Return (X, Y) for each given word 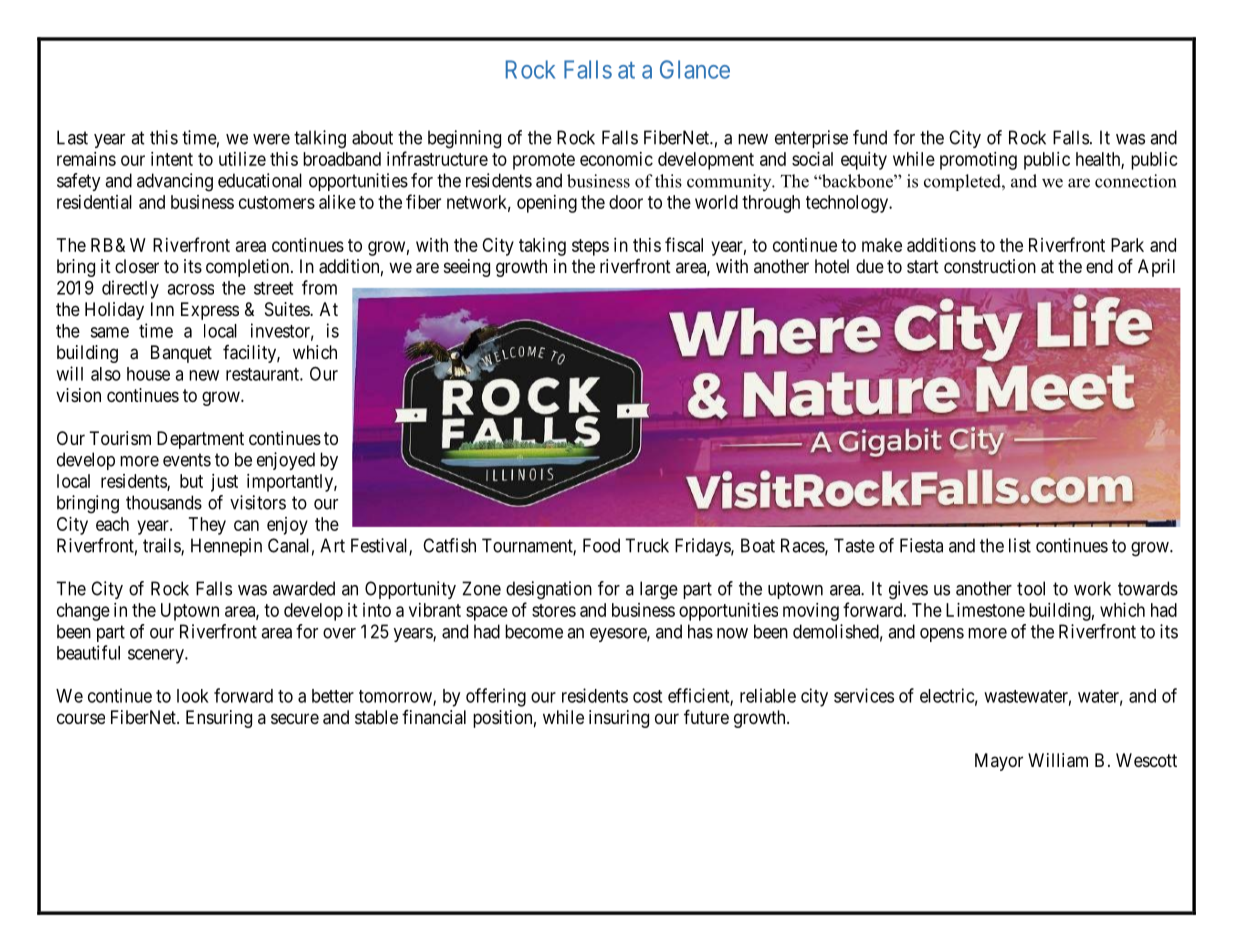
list (1020, 545)
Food (601, 545)
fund (870, 137)
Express (210, 311)
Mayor (999, 762)
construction (990, 266)
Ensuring (219, 719)
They (207, 526)
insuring (619, 719)
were (271, 139)
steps (590, 247)
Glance (695, 69)
